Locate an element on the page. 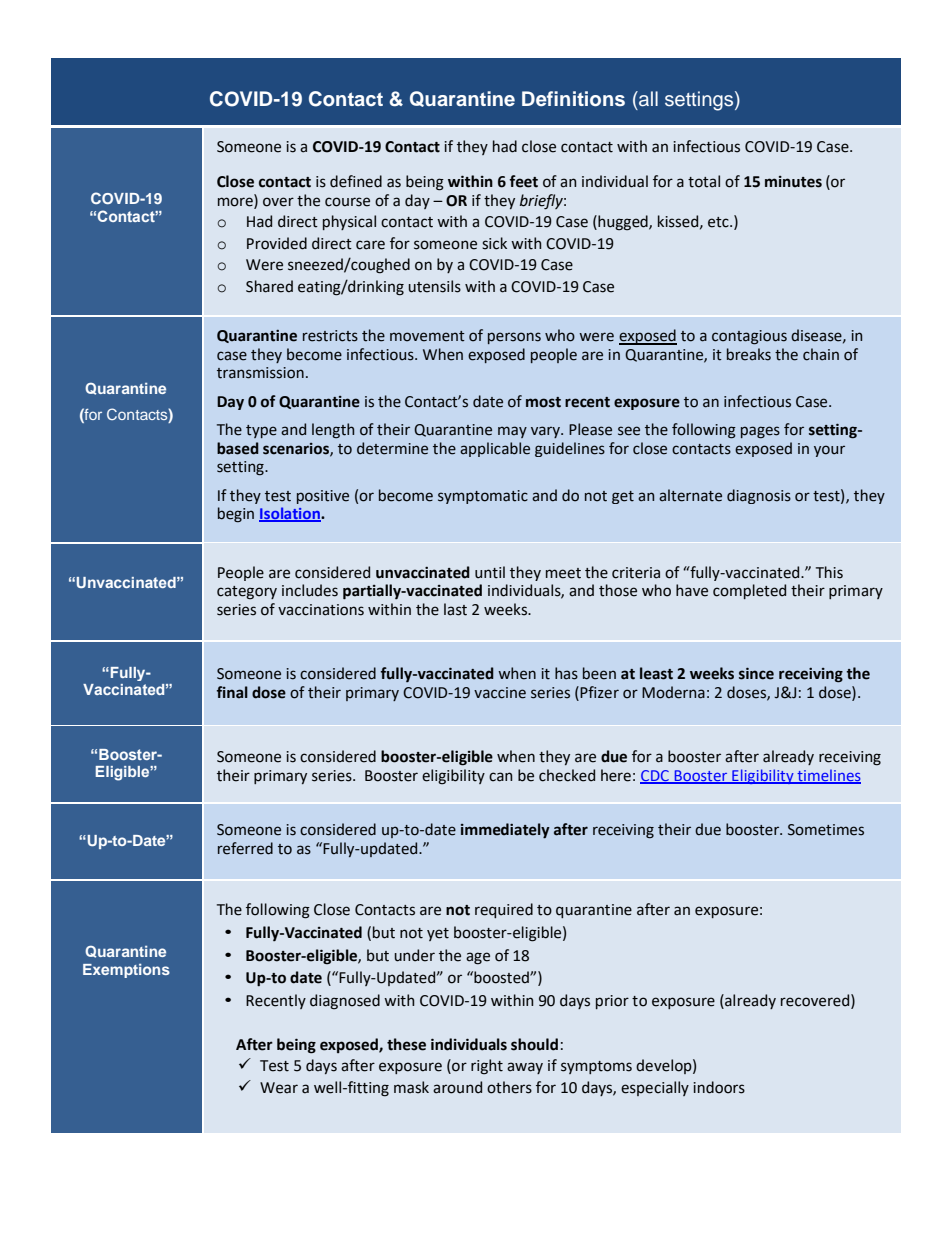 The image size is (952, 1233). transmission is located at coordinates (260, 373).
